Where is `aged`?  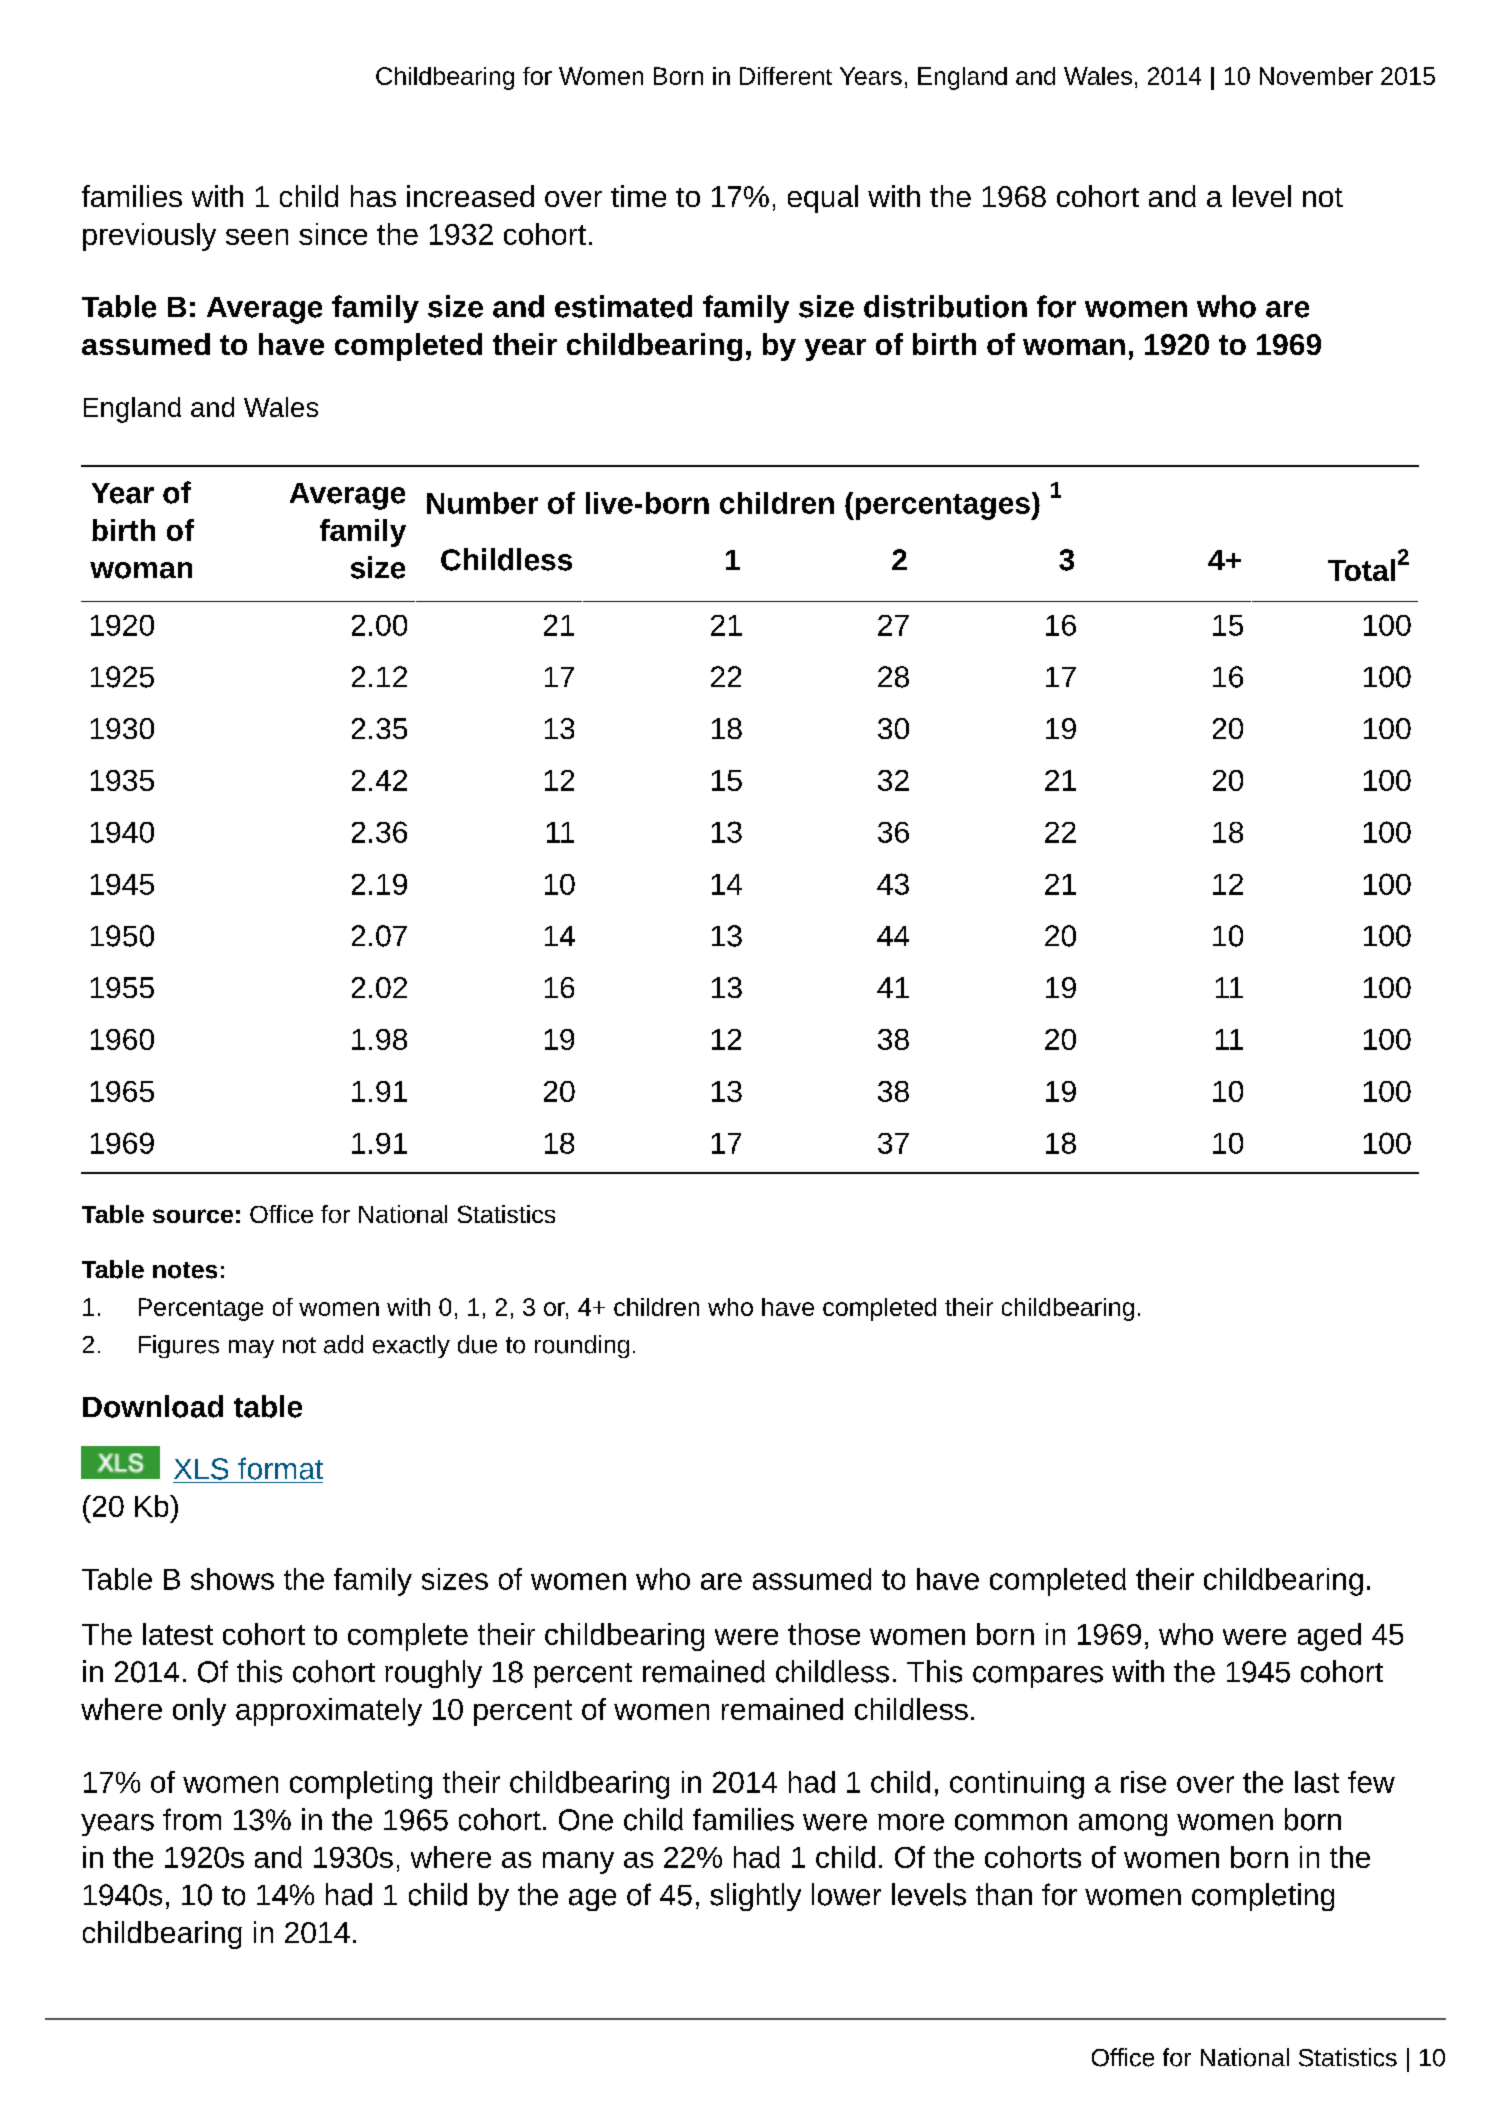 aged is located at coordinates (1329, 1637).
